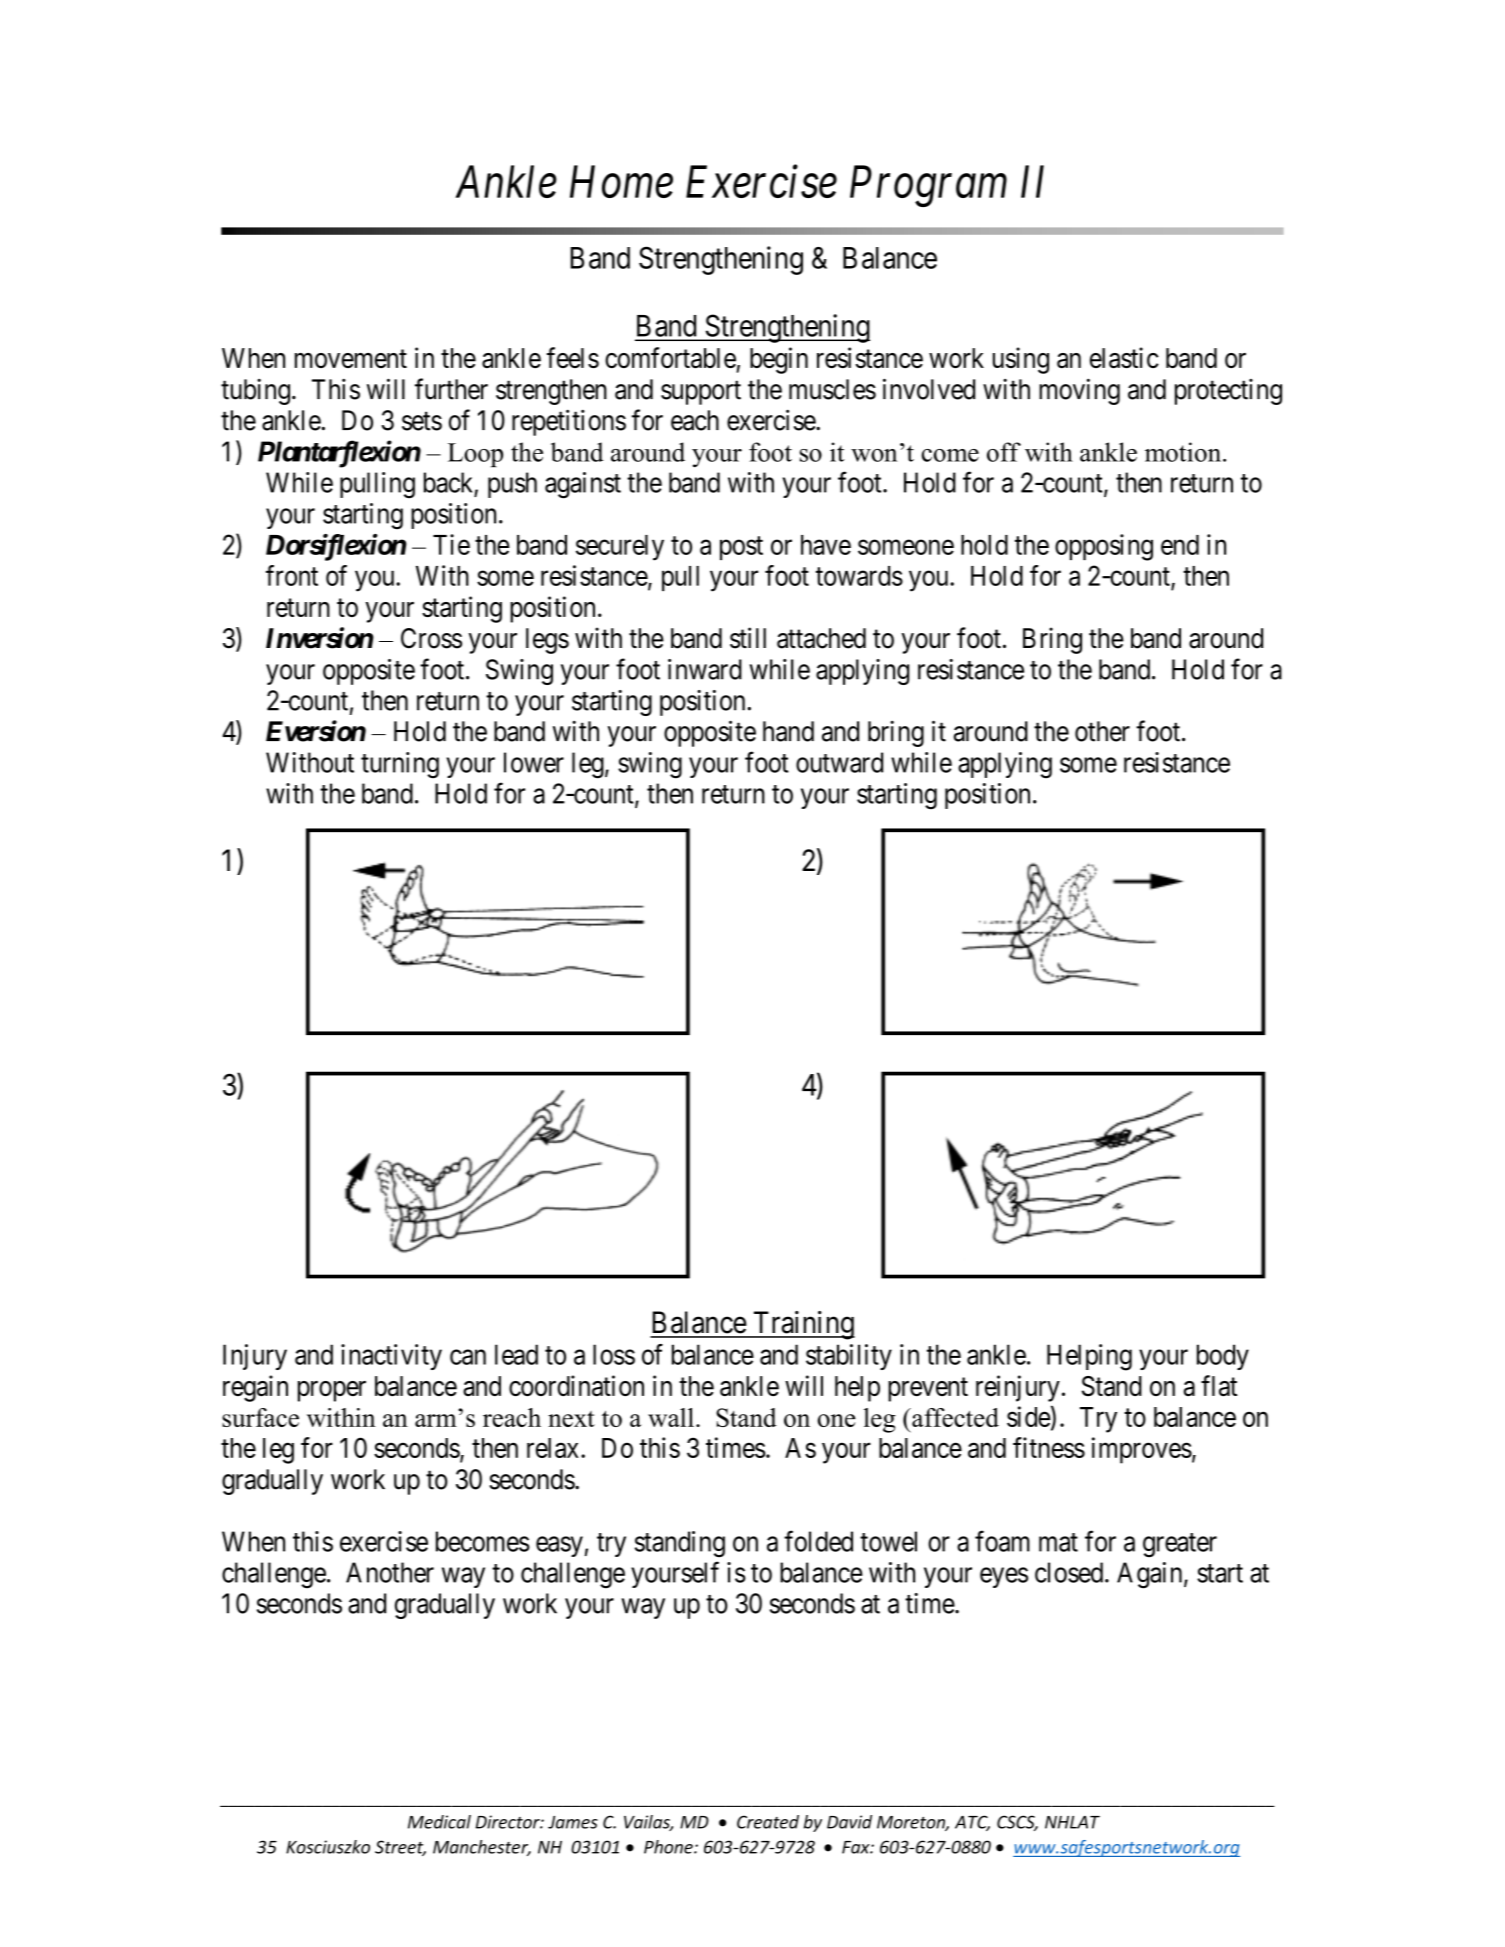 This document has height=1947, width=1505. I want to click on wall, so click(671, 1417).
